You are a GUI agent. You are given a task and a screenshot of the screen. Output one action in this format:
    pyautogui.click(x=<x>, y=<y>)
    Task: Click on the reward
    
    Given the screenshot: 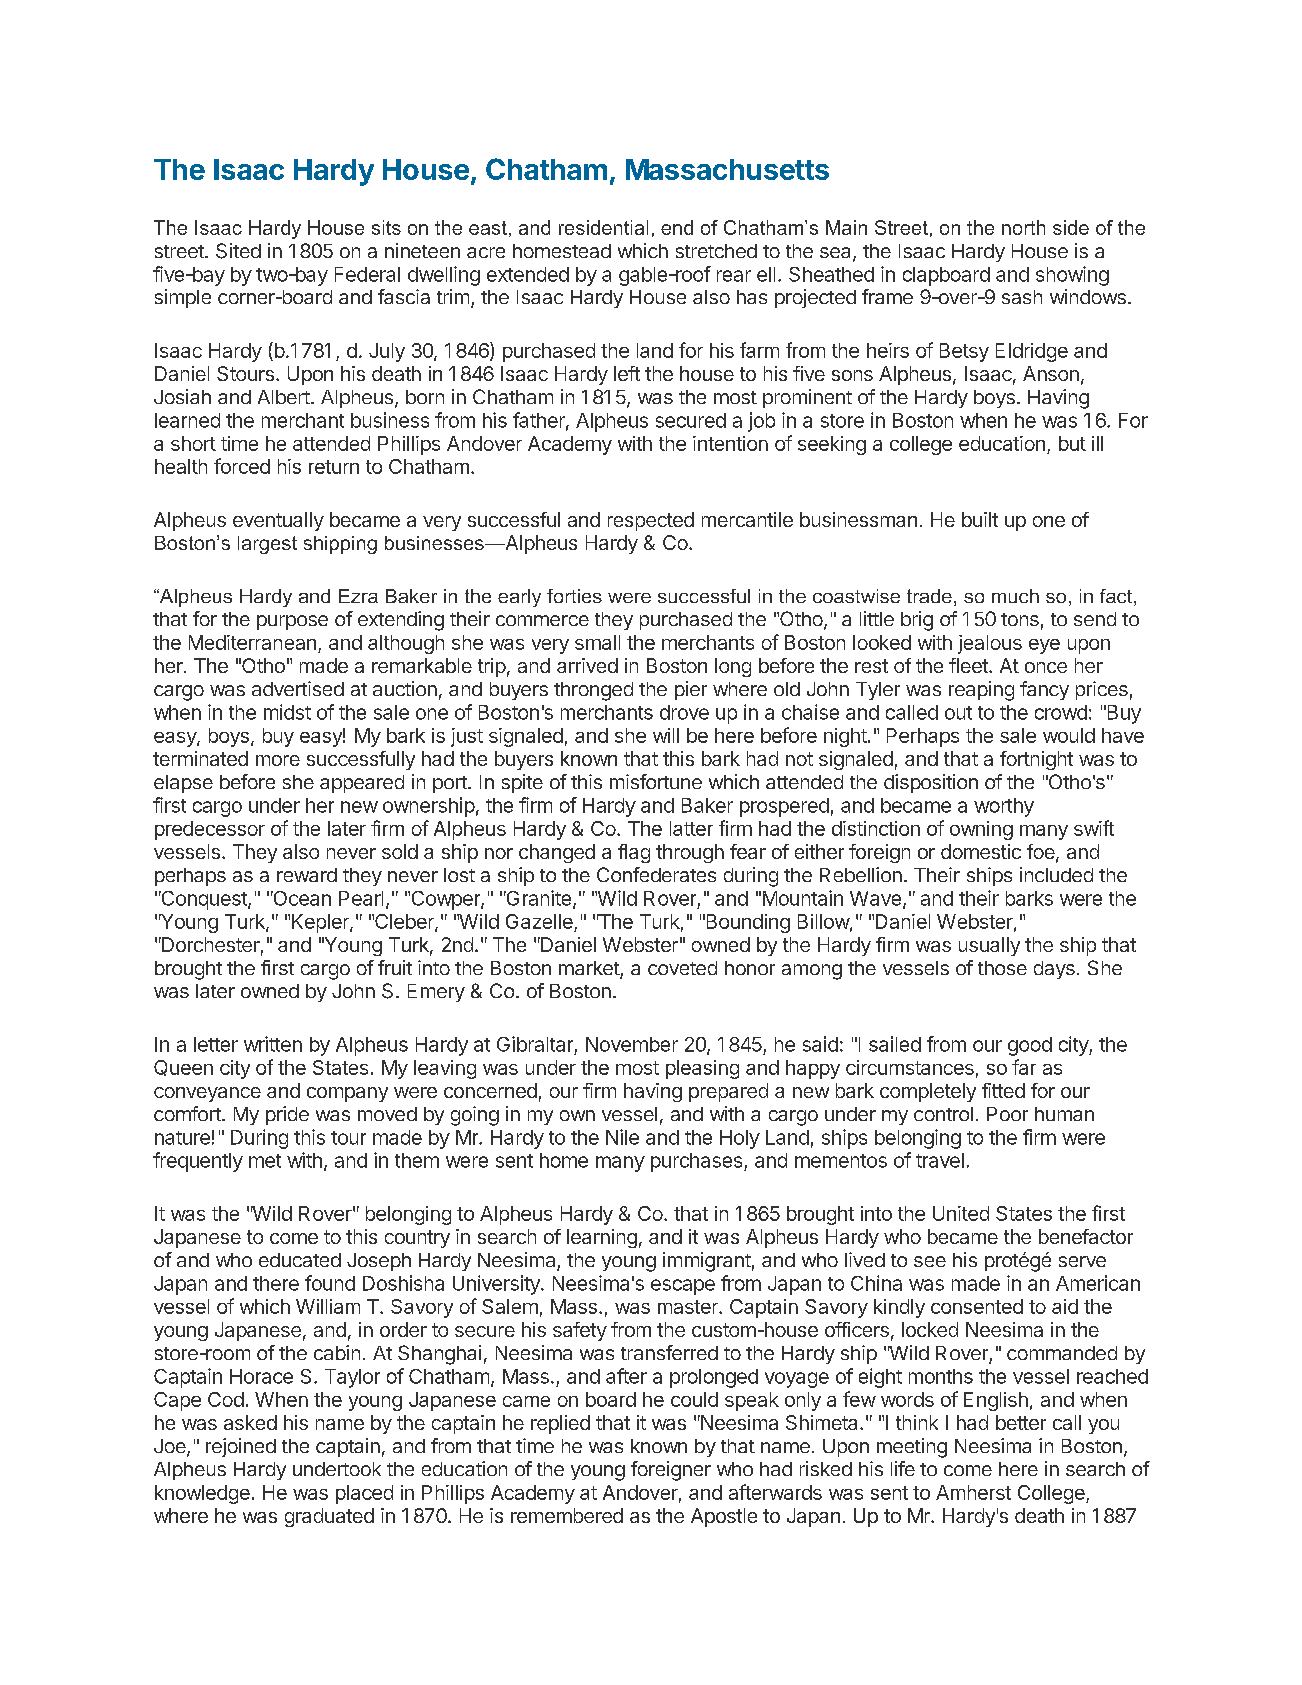 What is the action you would take?
    pyautogui.click(x=307, y=875)
